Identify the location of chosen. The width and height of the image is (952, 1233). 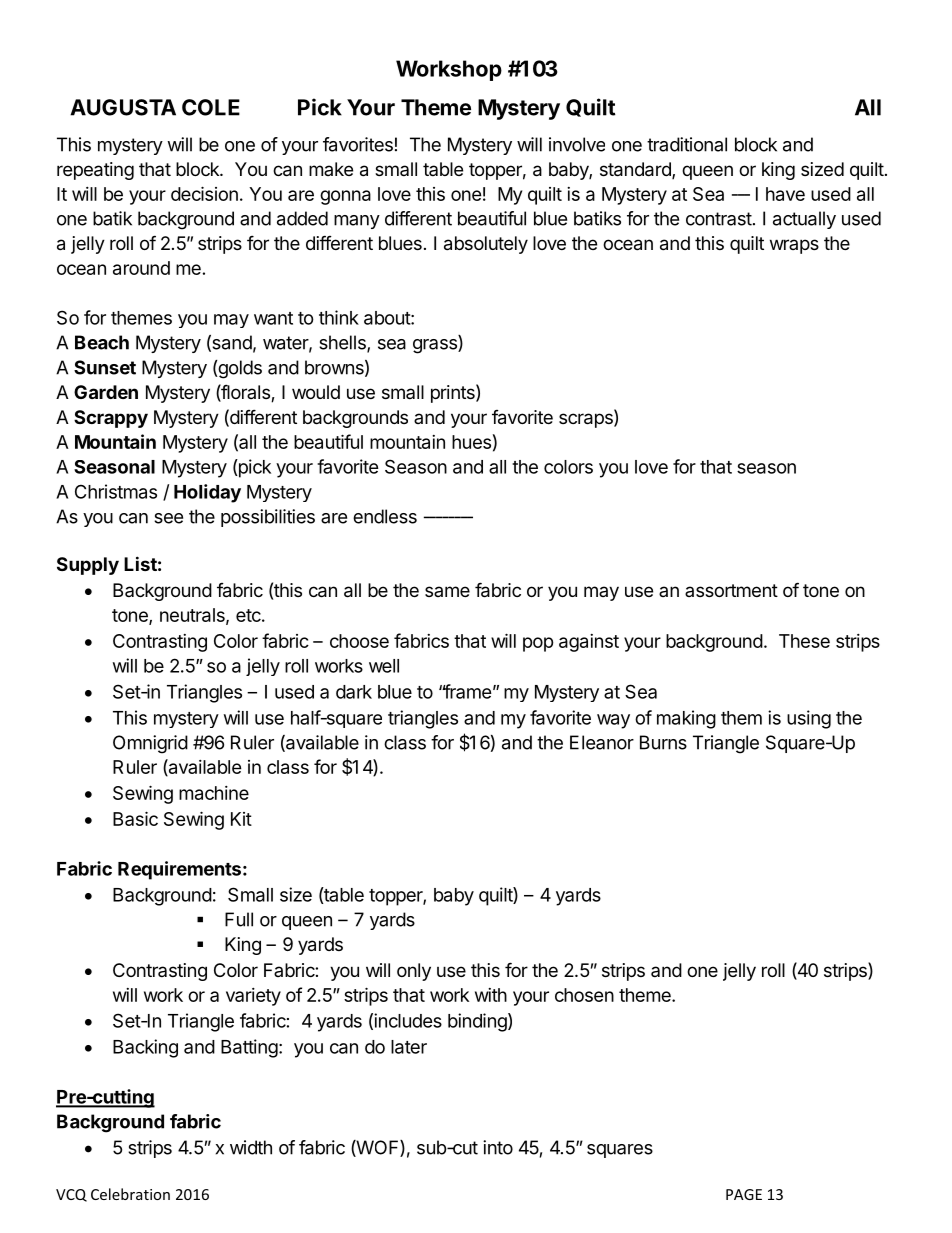
(584, 995).
